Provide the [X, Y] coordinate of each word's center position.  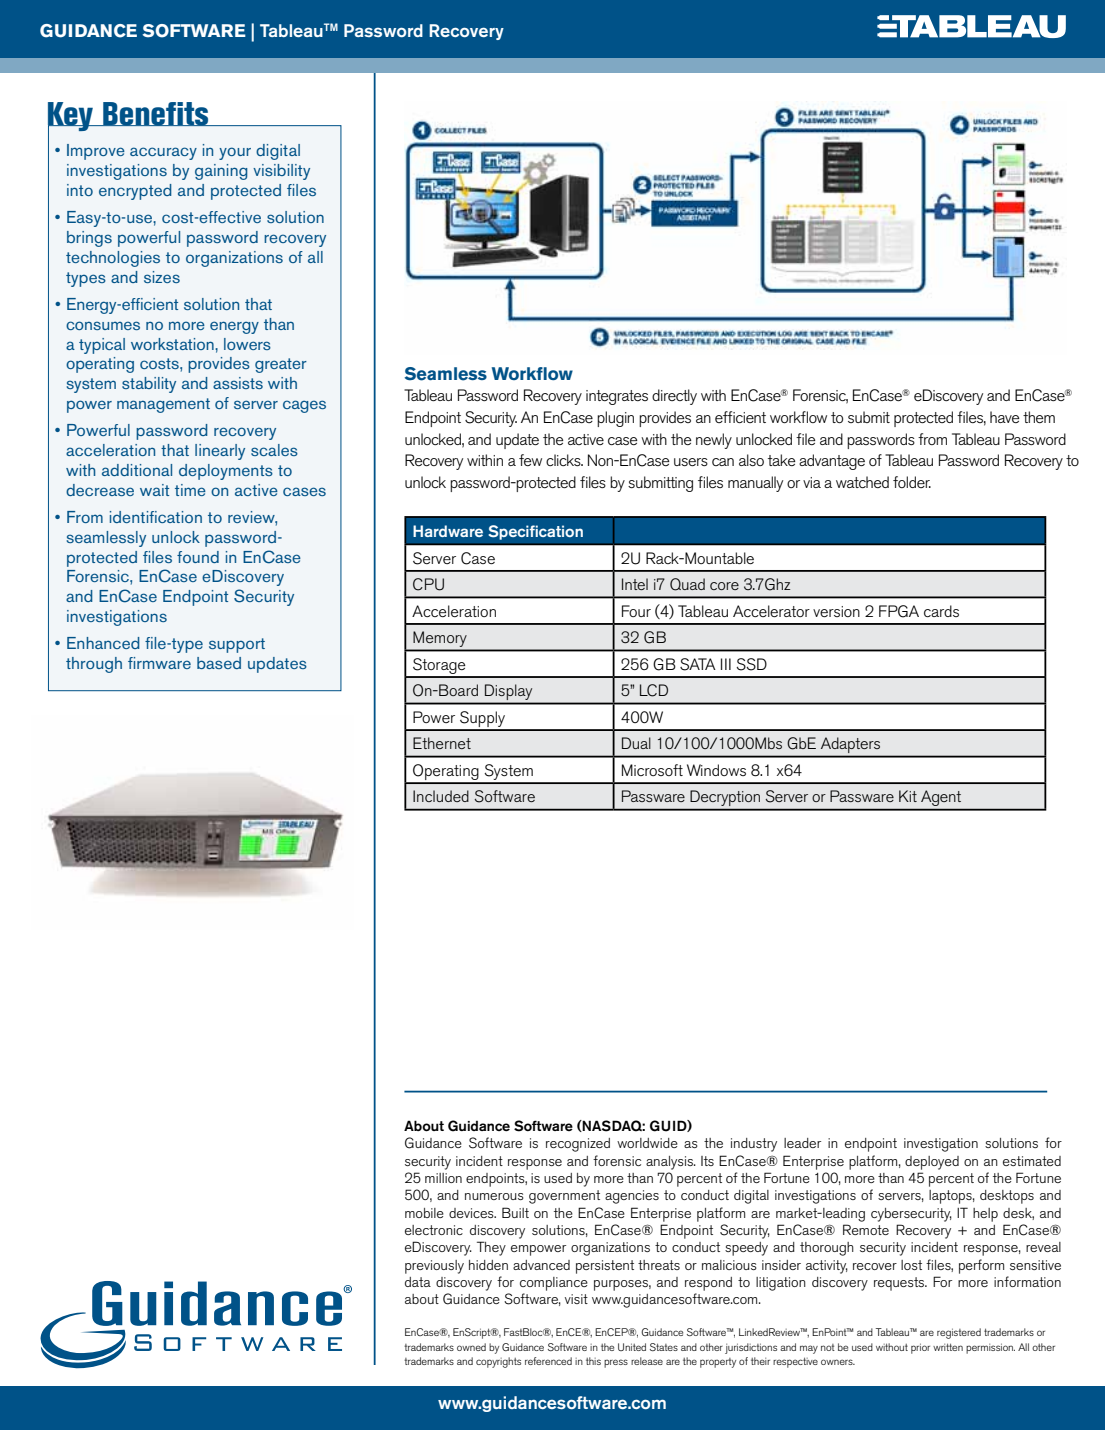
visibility [281, 172]
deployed [932, 1163]
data [418, 1282]
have [1005, 417]
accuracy [163, 153]
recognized [578, 1145]
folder [912, 482]
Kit [908, 796]
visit [576, 1299]
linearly [220, 452]
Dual [636, 743]
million [443, 1178]
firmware [159, 663]
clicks [564, 460]
